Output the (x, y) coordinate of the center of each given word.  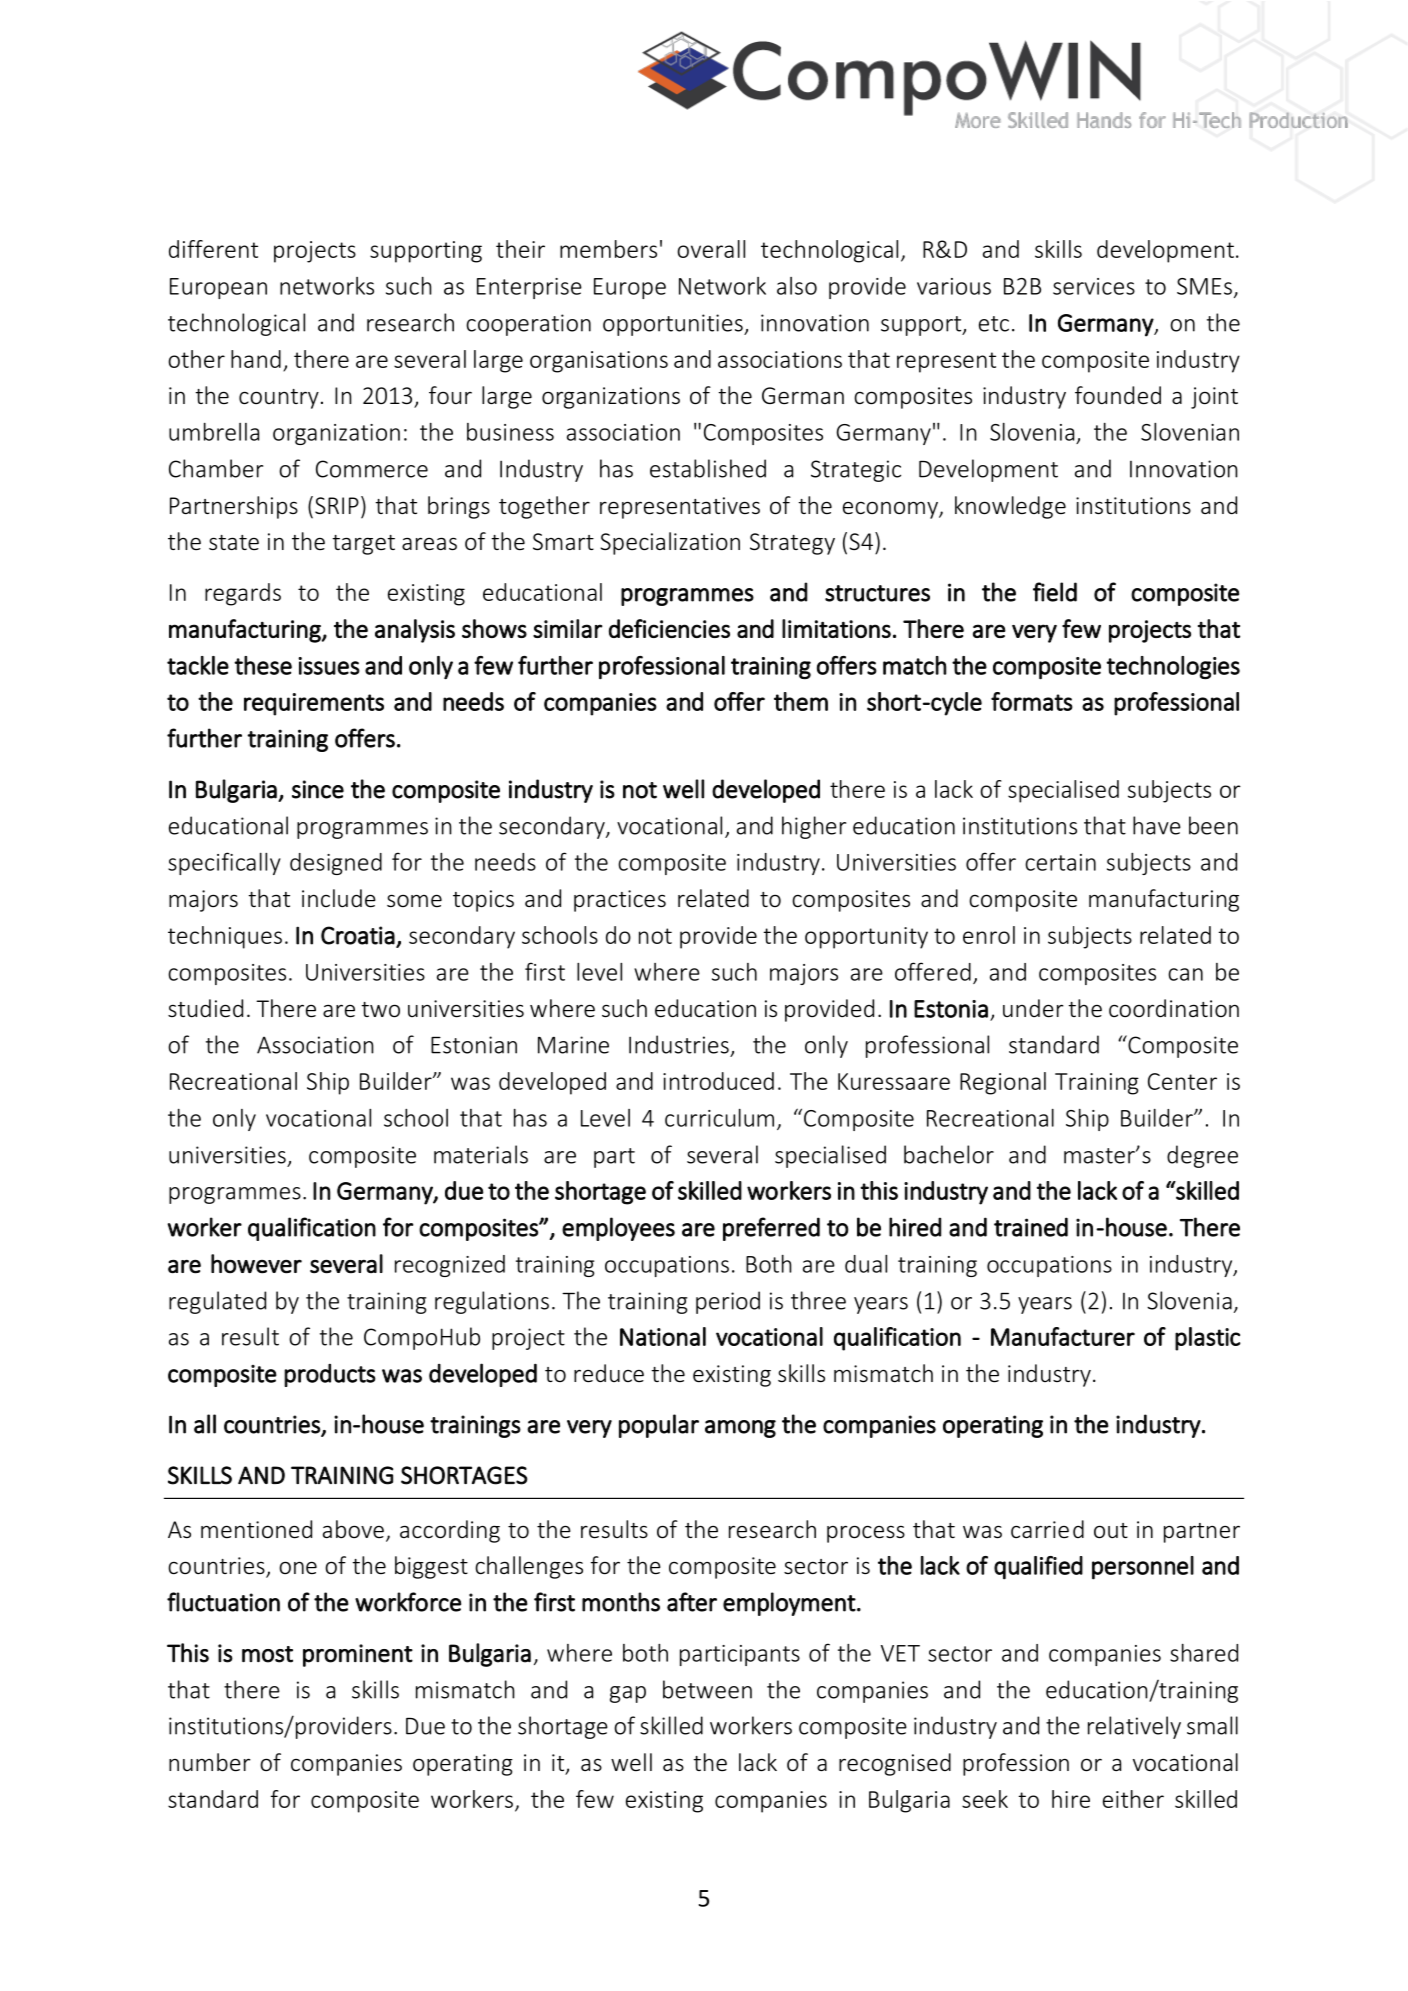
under (1033, 1008)
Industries (679, 1044)
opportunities (674, 325)
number (210, 1762)
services (1094, 286)
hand (256, 359)
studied (205, 1008)
